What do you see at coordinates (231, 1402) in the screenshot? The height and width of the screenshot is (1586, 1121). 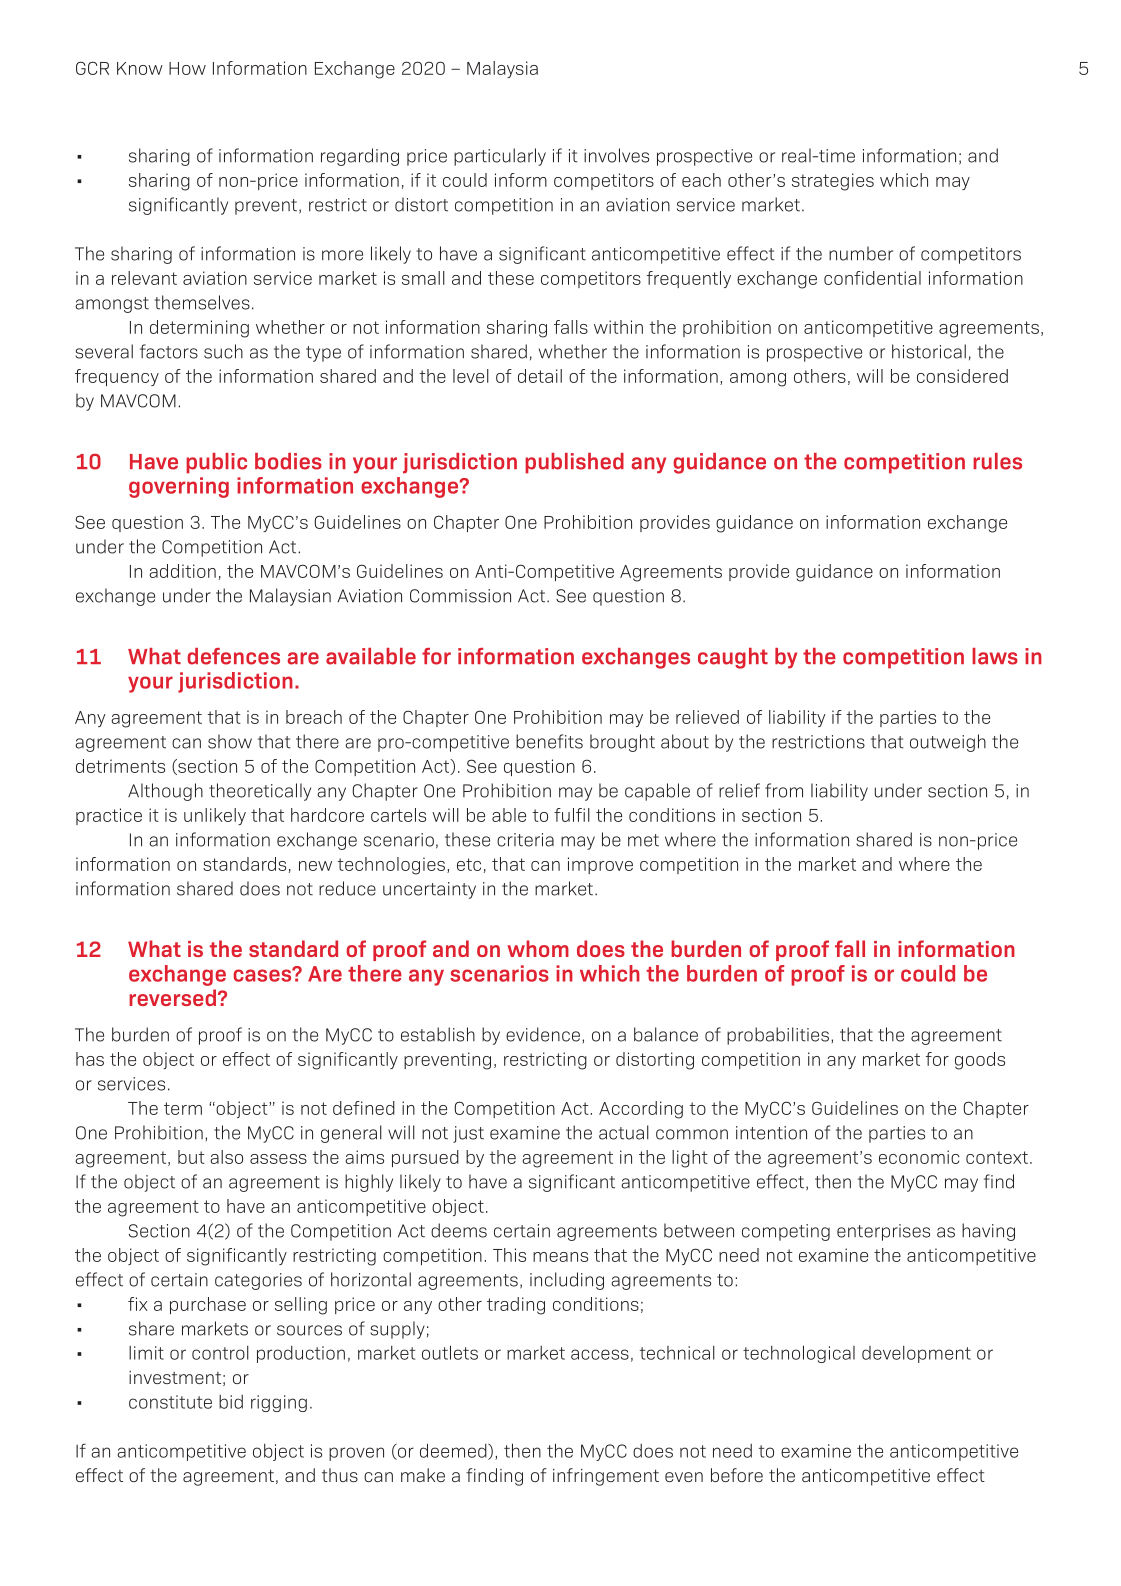 I see `bid` at bounding box center [231, 1402].
